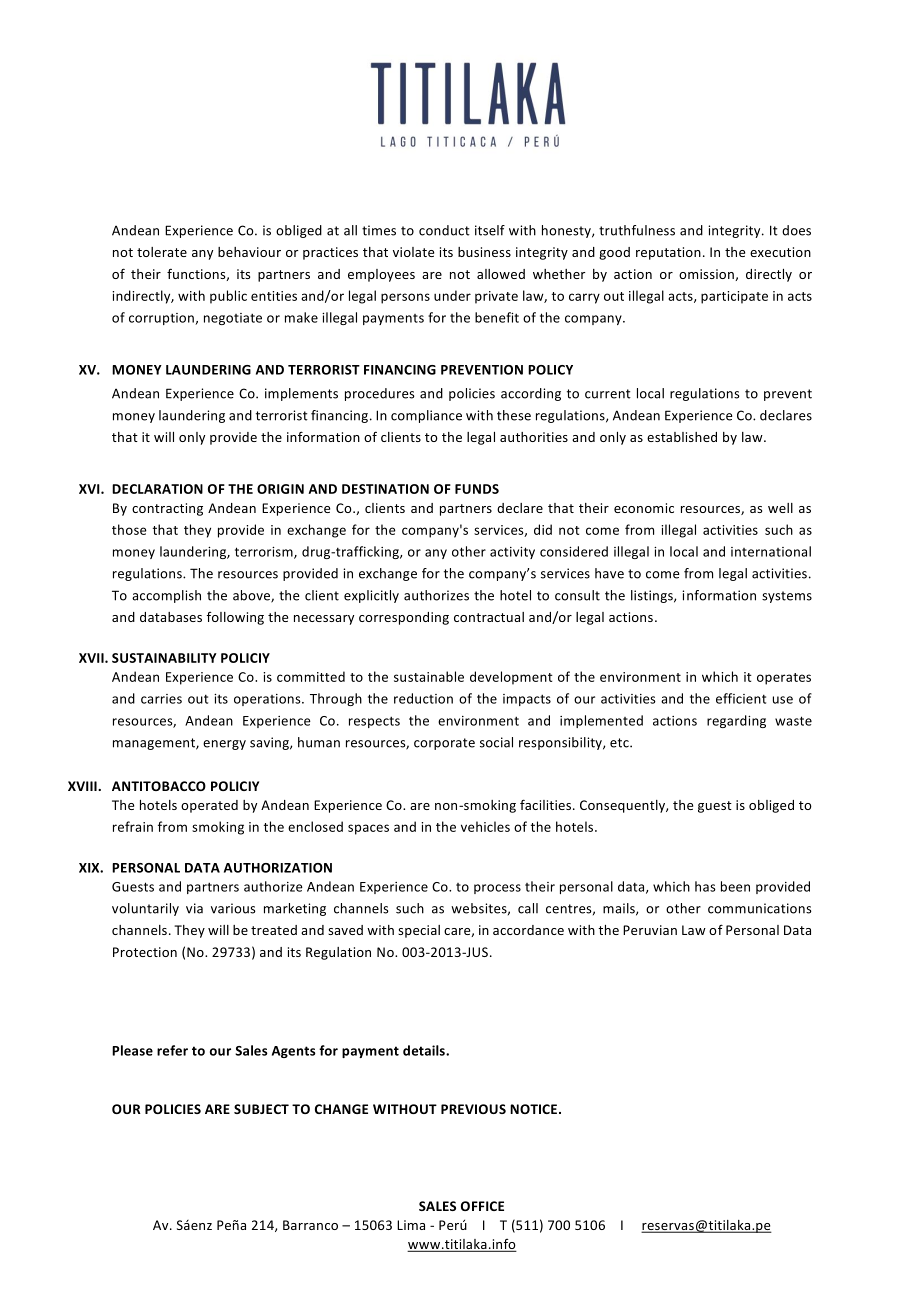 The width and height of the screenshot is (924, 1309). Describe the element at coordinates (512, 553) in the screenshot. I see `activity` at that location.
